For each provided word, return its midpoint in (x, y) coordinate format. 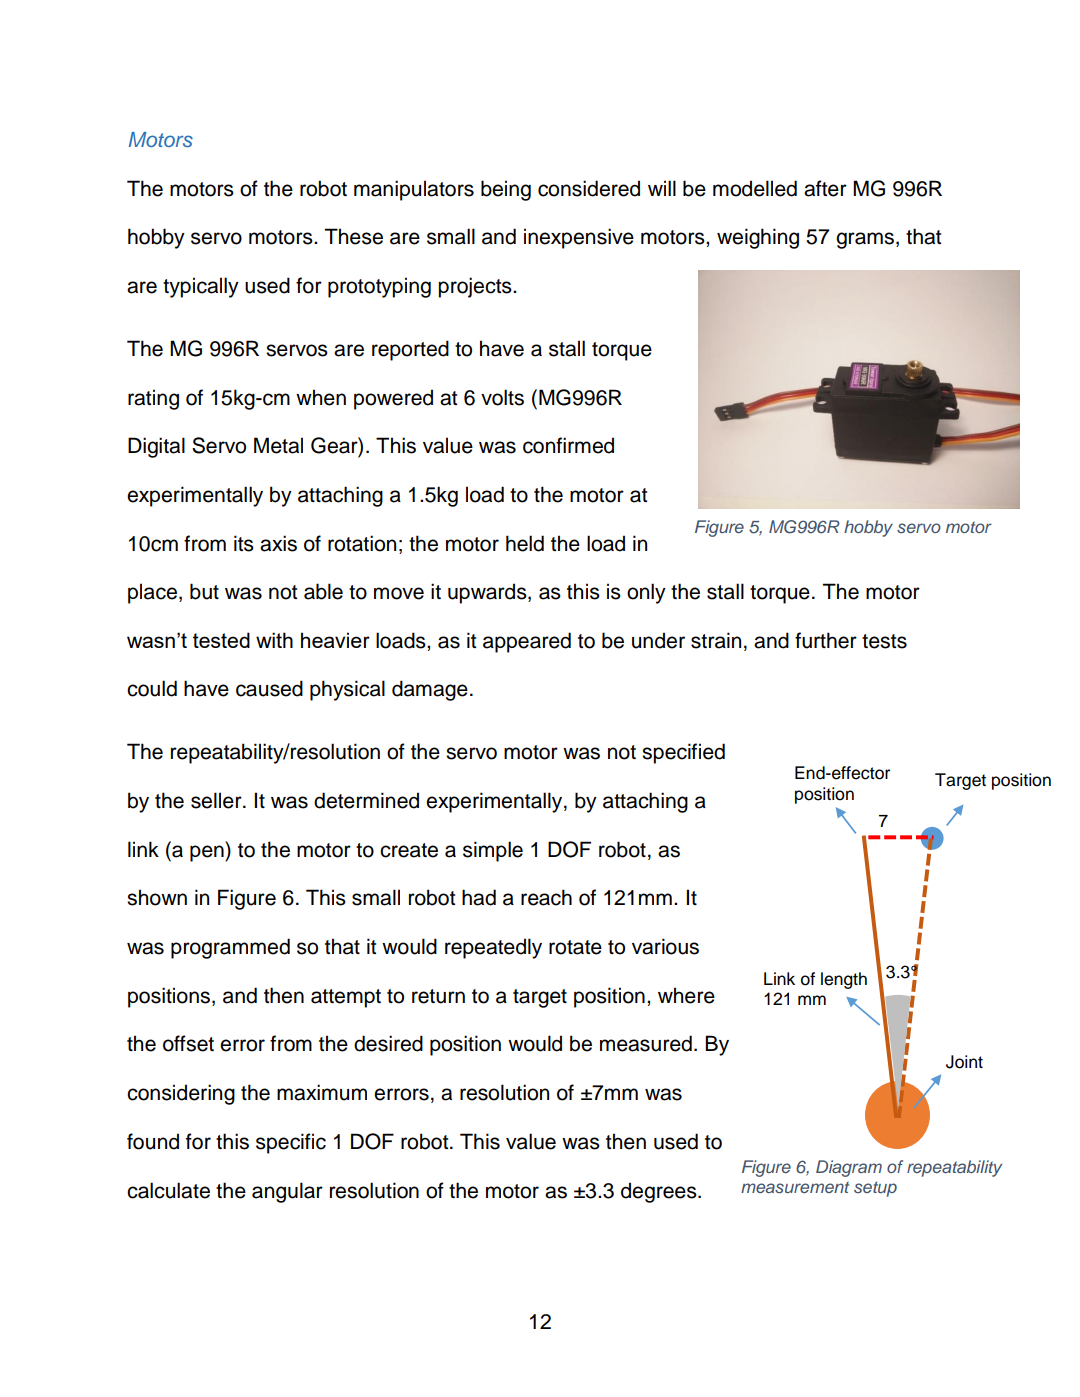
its (244, 543)
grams (866, 240)
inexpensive (579, 238)
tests (884, 641)
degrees (660, 1192)
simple (493, 851)
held (525, 543)
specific (291, 1143)
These (354, 236)
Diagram (849, 1168)
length (844, 980)
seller (217, 800)
